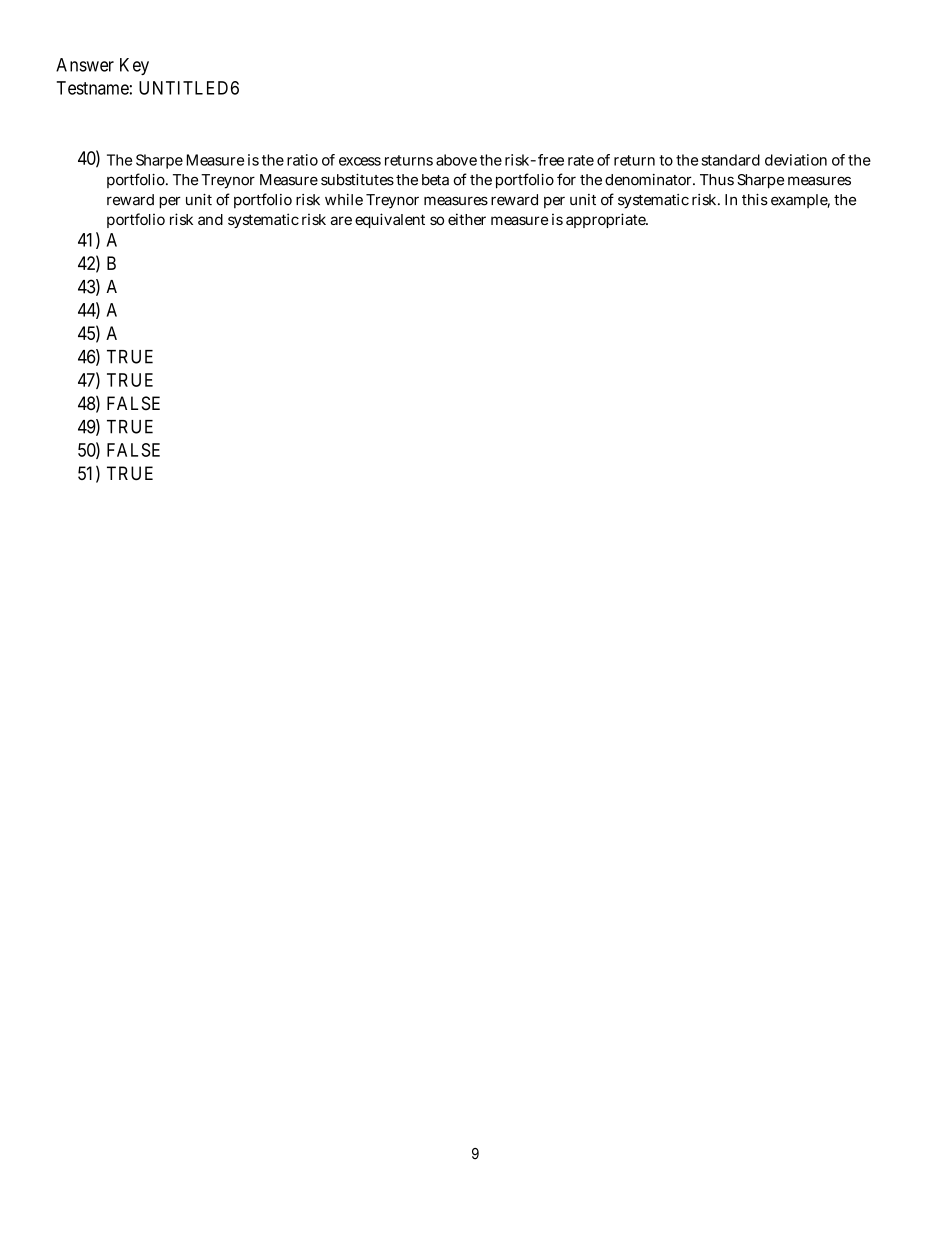 This image has height=1233, width=952. What do you see at coordinates (85, 65) in the image?
I see `Answer` at bounding box center [85, 65].
